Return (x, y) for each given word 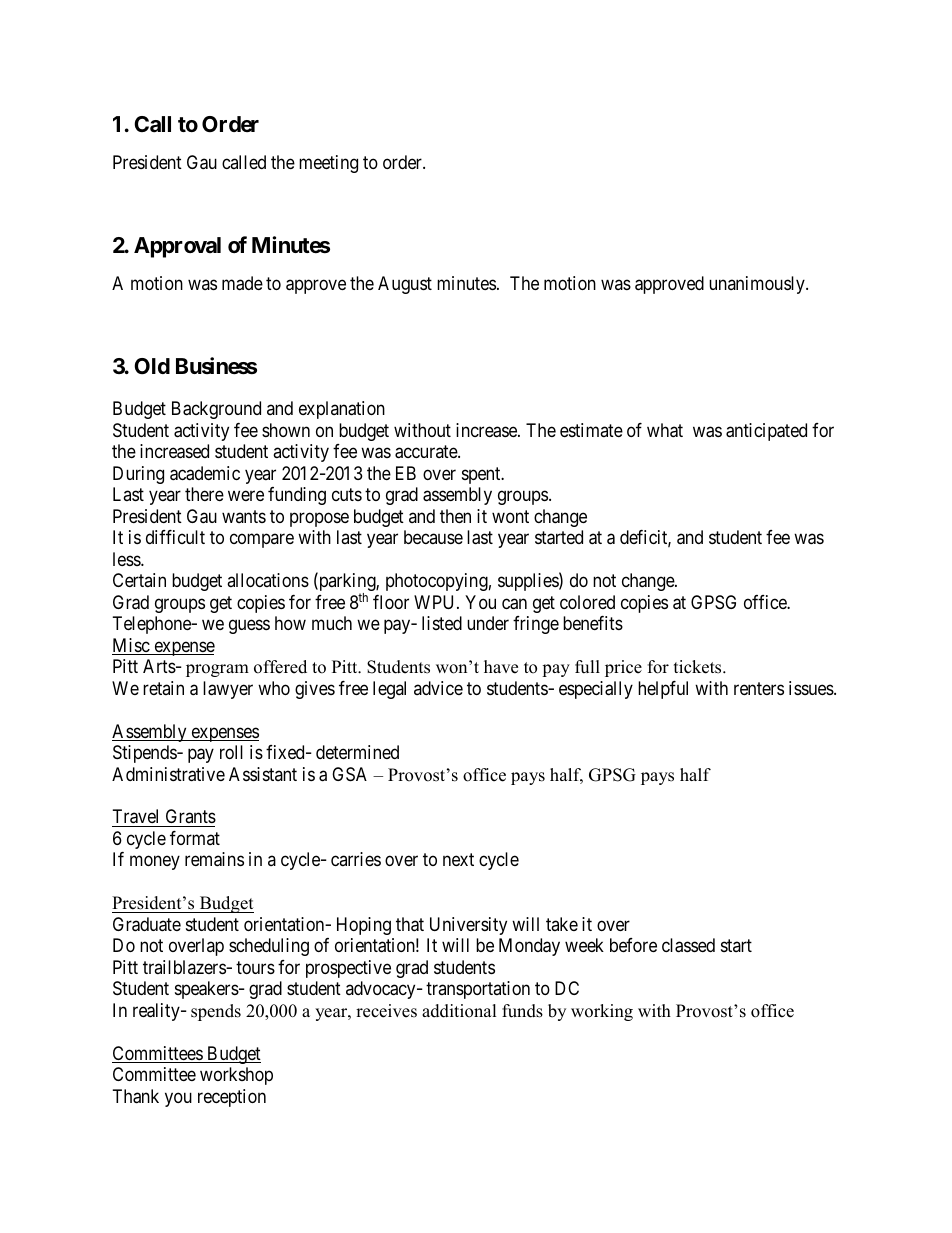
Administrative (168, 774)
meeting (328, 164)
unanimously (758, 285)
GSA (349, 774)
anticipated (766, 432)
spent (482, 475)
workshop (236, 1076)
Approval (177, 247)
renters (759, 688)
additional (459, 1011)
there (204, 494)
